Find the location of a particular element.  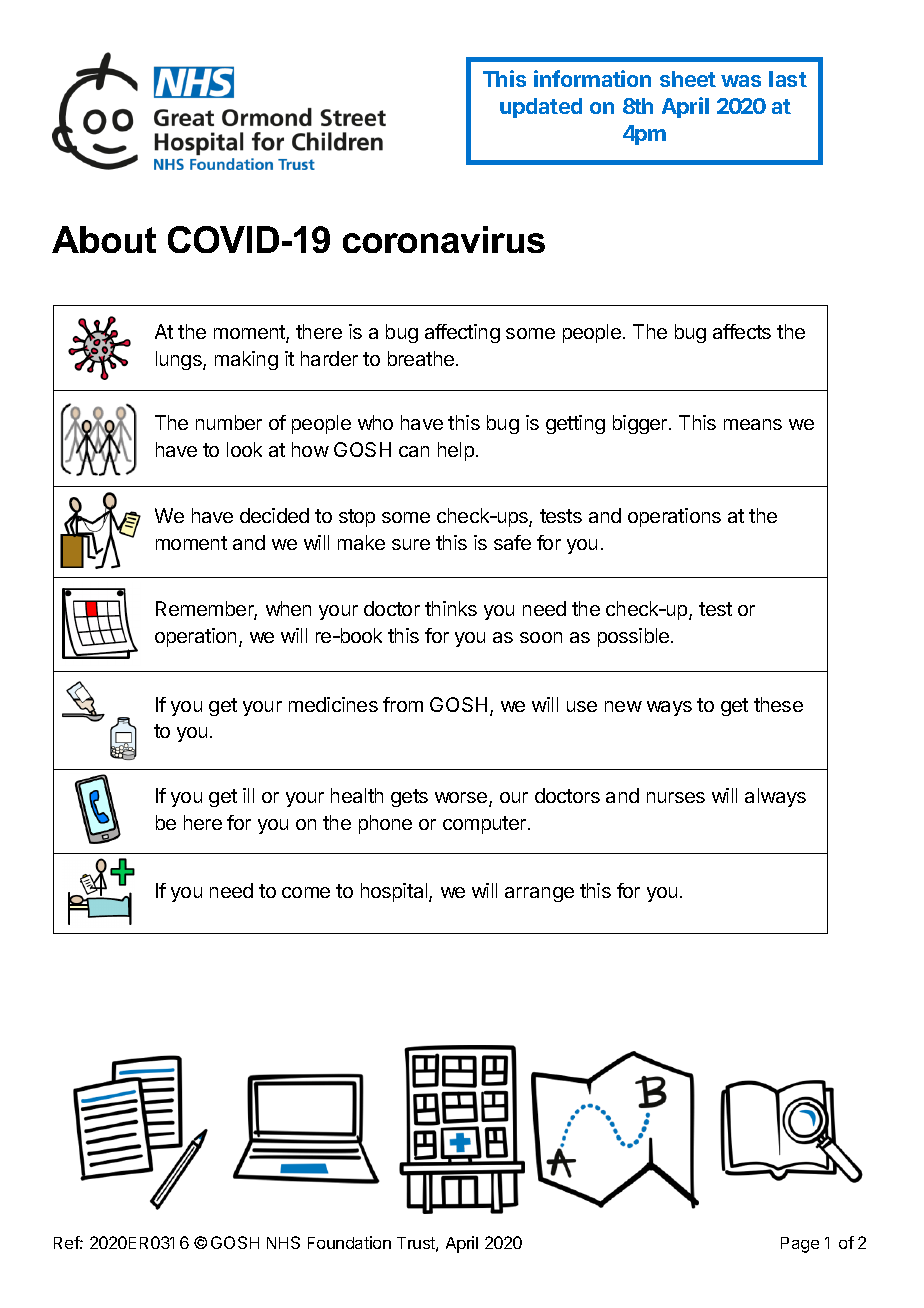

thinks is located at coordinates (451, 608).
